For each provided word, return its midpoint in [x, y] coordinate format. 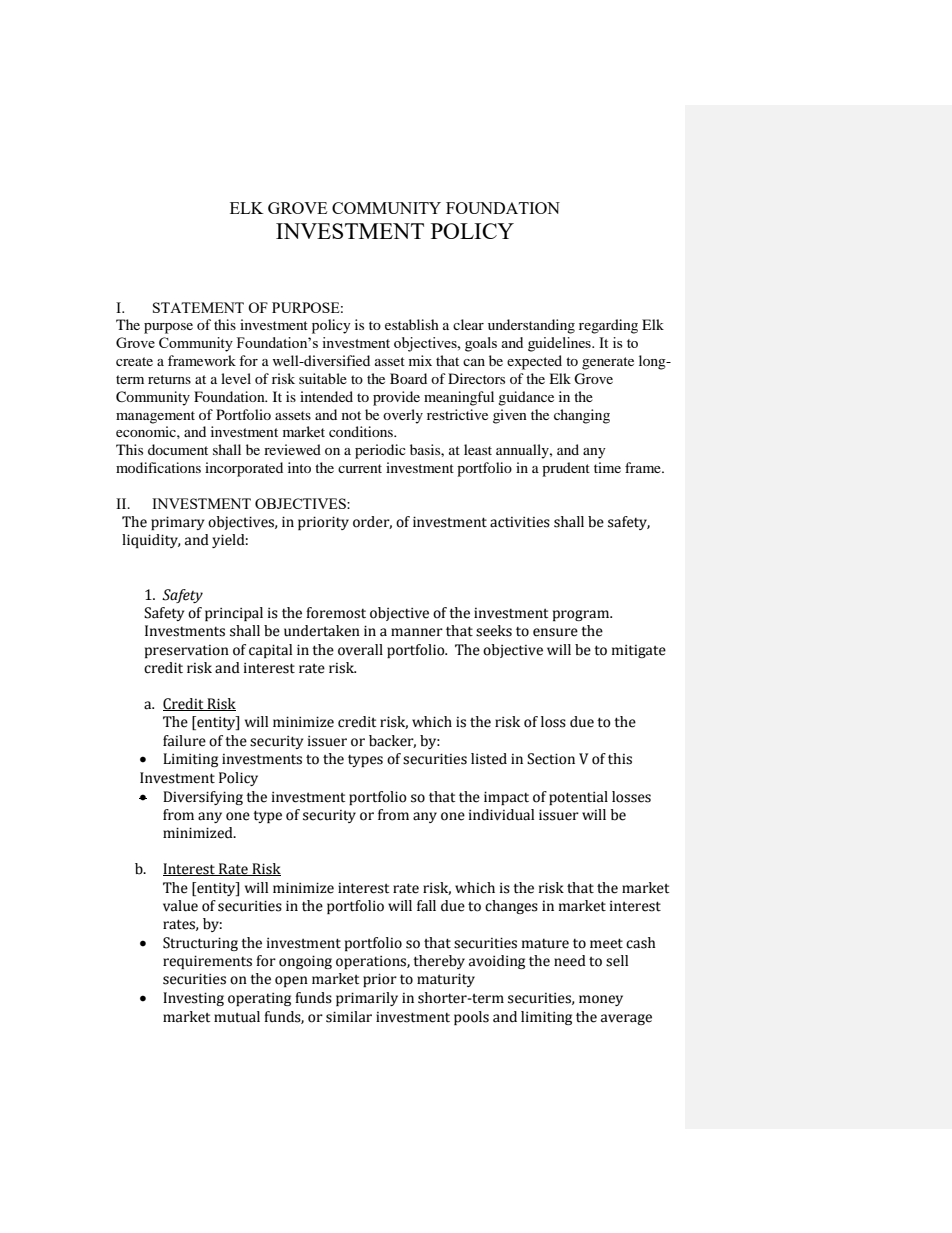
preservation [187, 651]
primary [177, 523]
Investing [193, 999]
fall [426, 906]
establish [412, 324]
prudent [566, 469]
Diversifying [203, 798]
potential [578, 798]
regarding [608, 326]
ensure [555, 632]
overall [360, 650]
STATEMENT [198, 307]
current [360, 468]
